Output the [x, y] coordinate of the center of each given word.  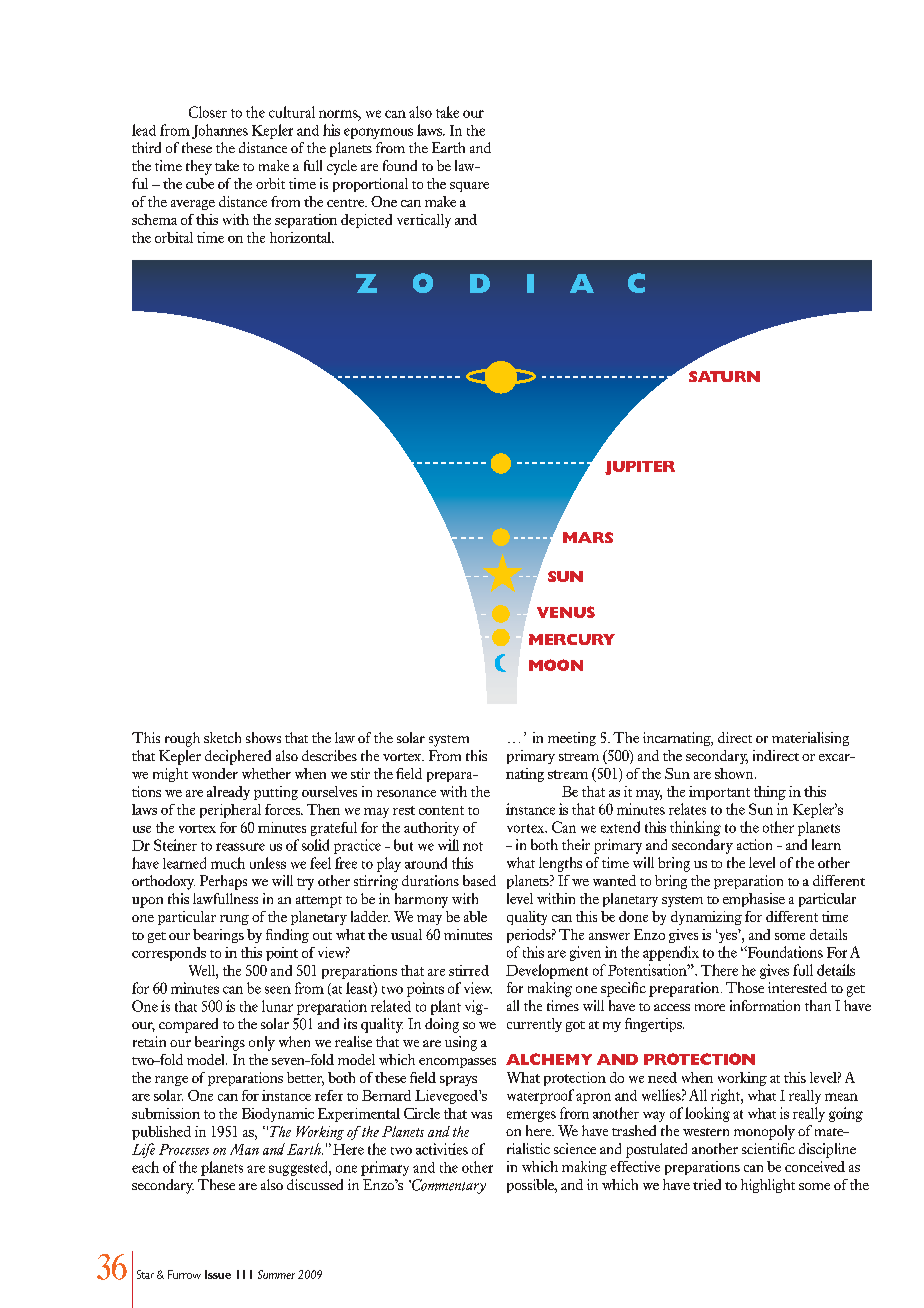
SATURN [724, 376]
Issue [218, 1274]
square [469, 187]
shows [263, 737]
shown [735, 773]
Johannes [220, 131]
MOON [556, 665]
